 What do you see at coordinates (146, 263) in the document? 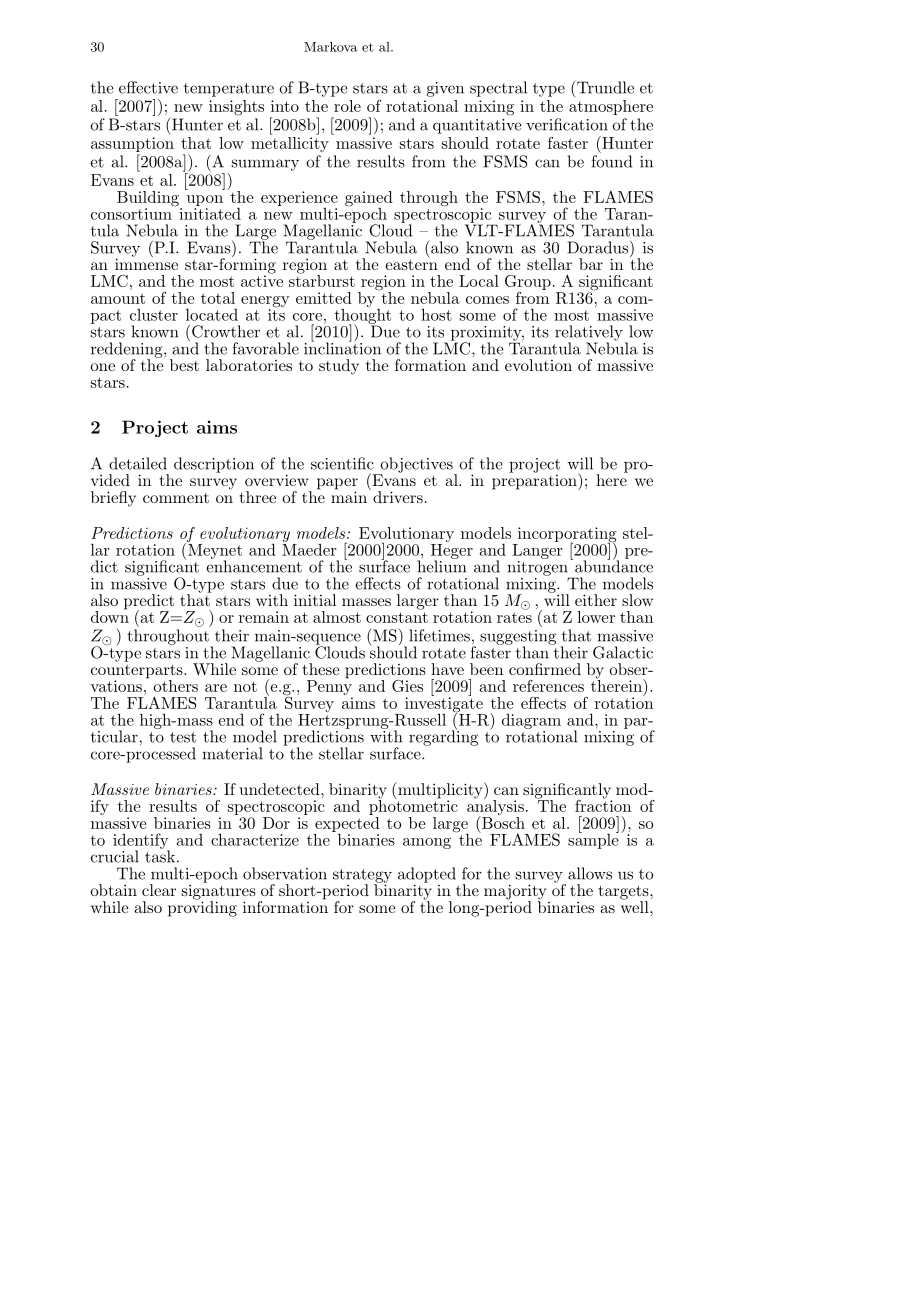
I see `immense` at bounding box center [146, 263].
